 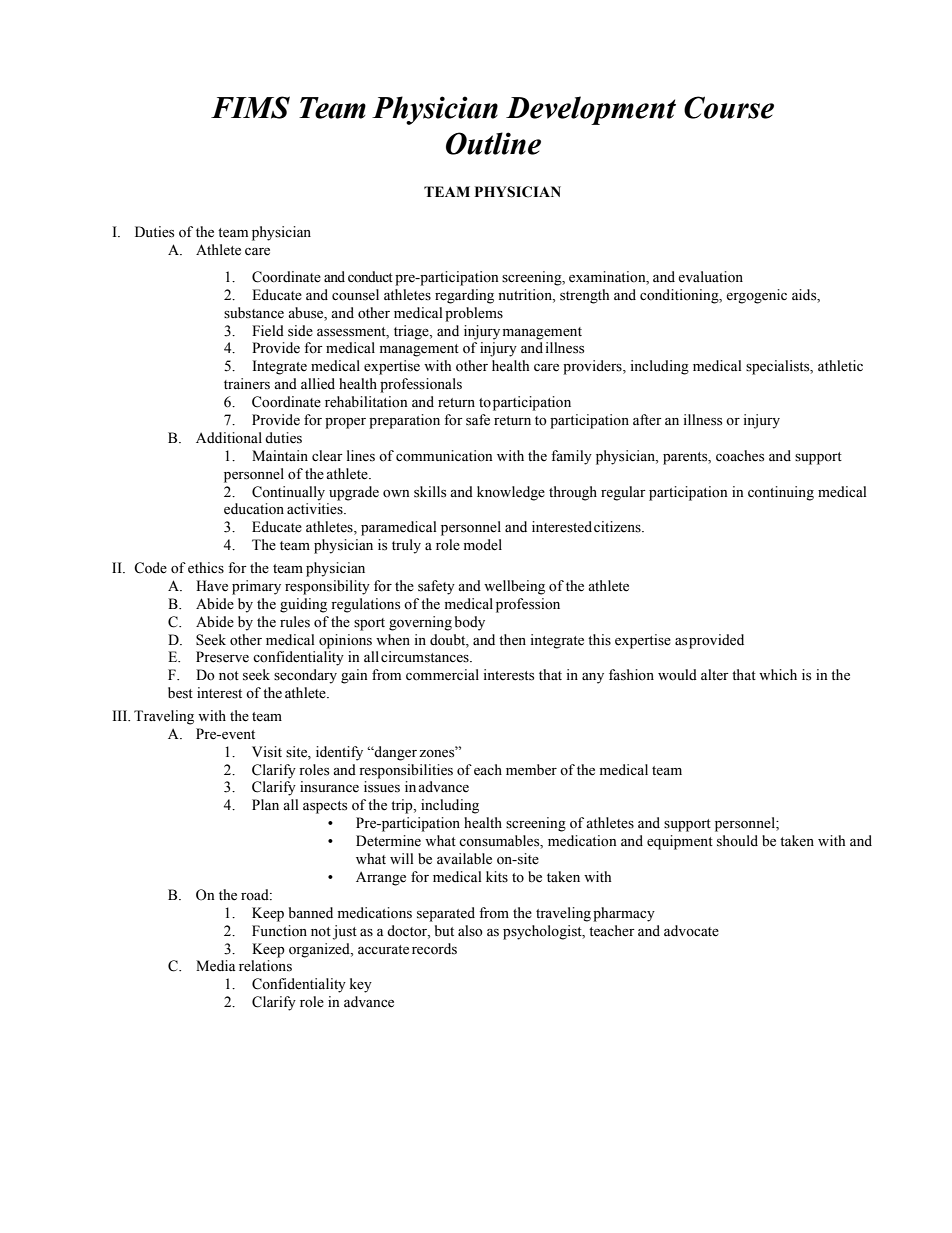 I want to click on body, so click(x=470, y=623).
